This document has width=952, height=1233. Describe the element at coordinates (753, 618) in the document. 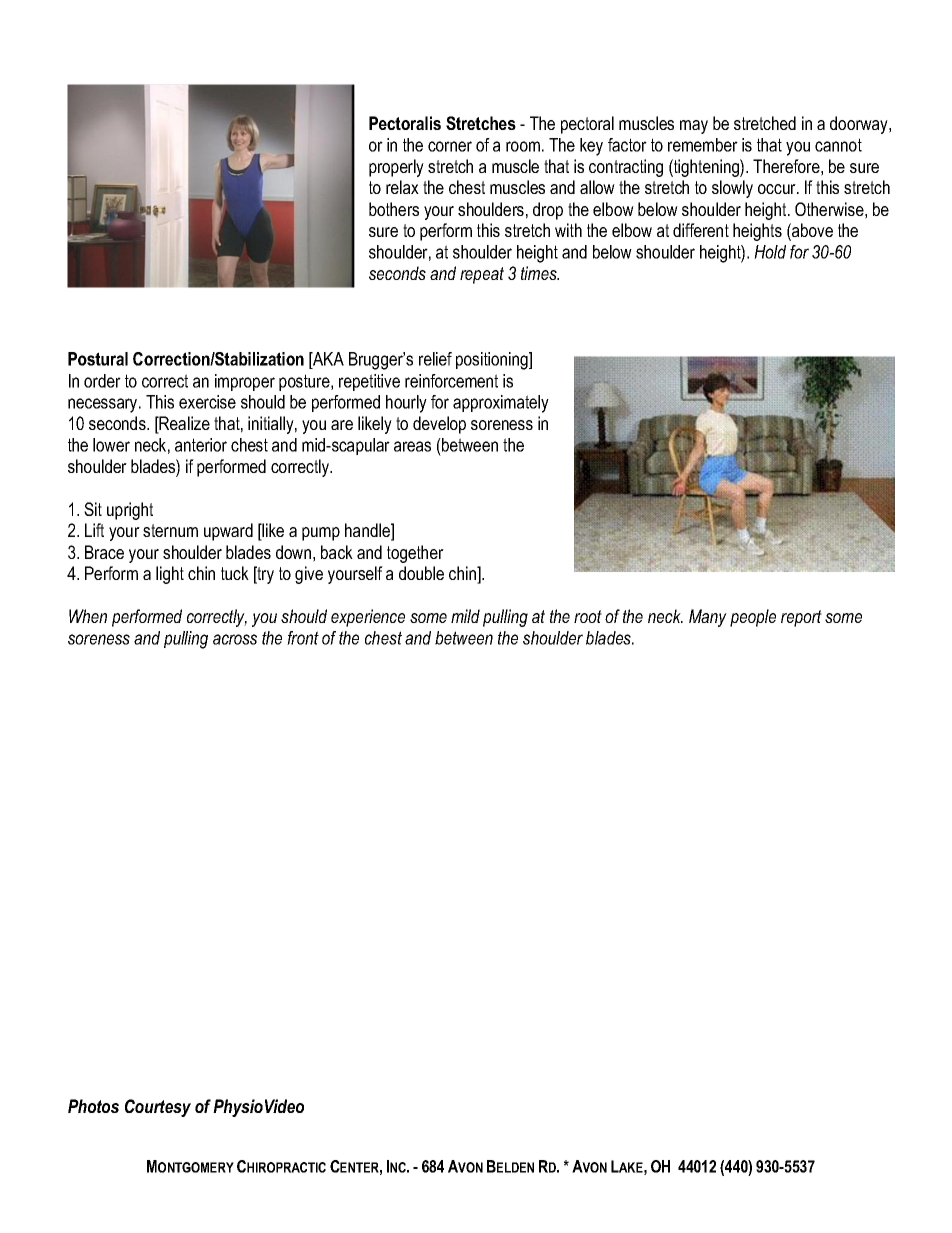

I see `people` at that location.
